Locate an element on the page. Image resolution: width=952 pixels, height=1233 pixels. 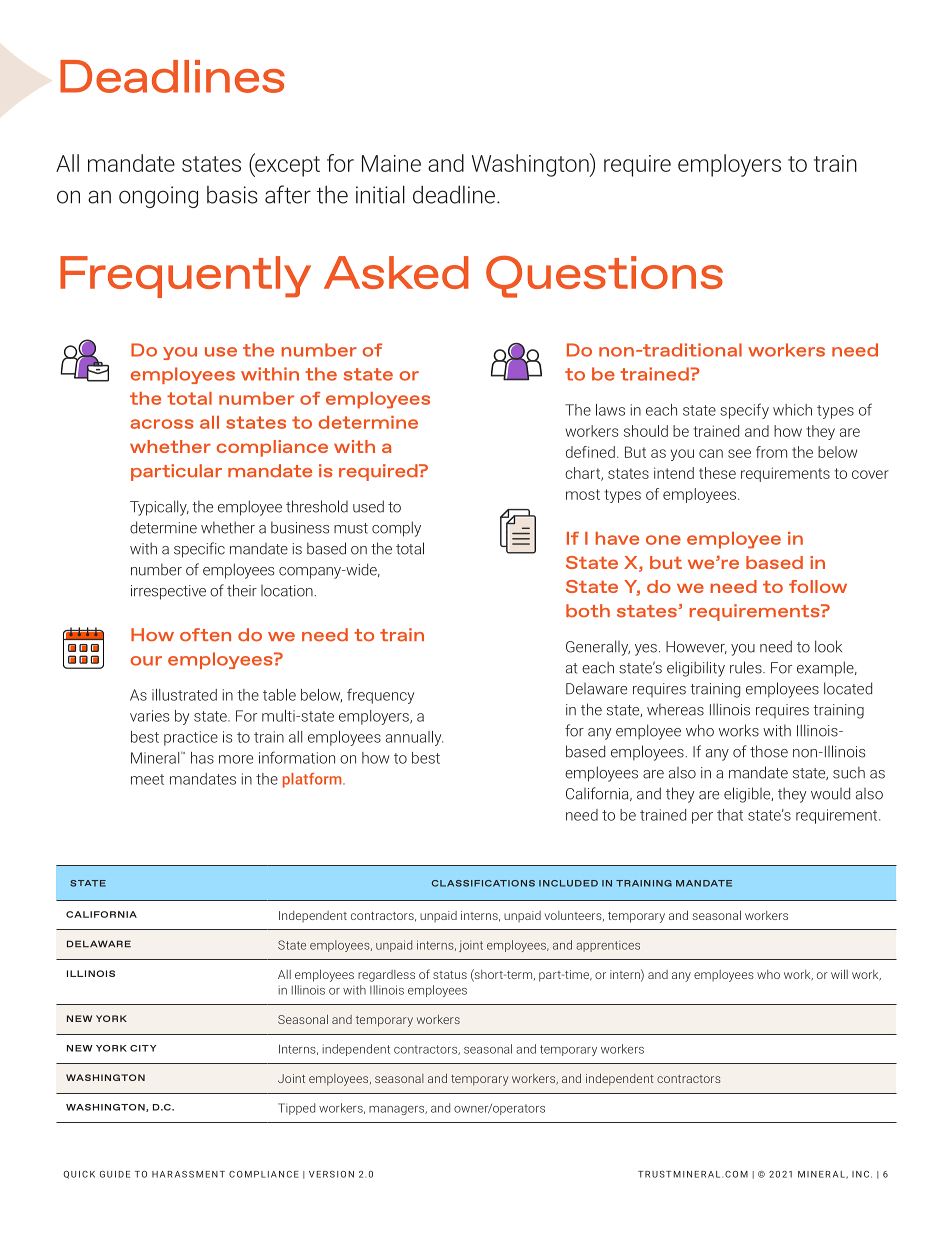
Tipped is located at coordinates (296, 1109).
